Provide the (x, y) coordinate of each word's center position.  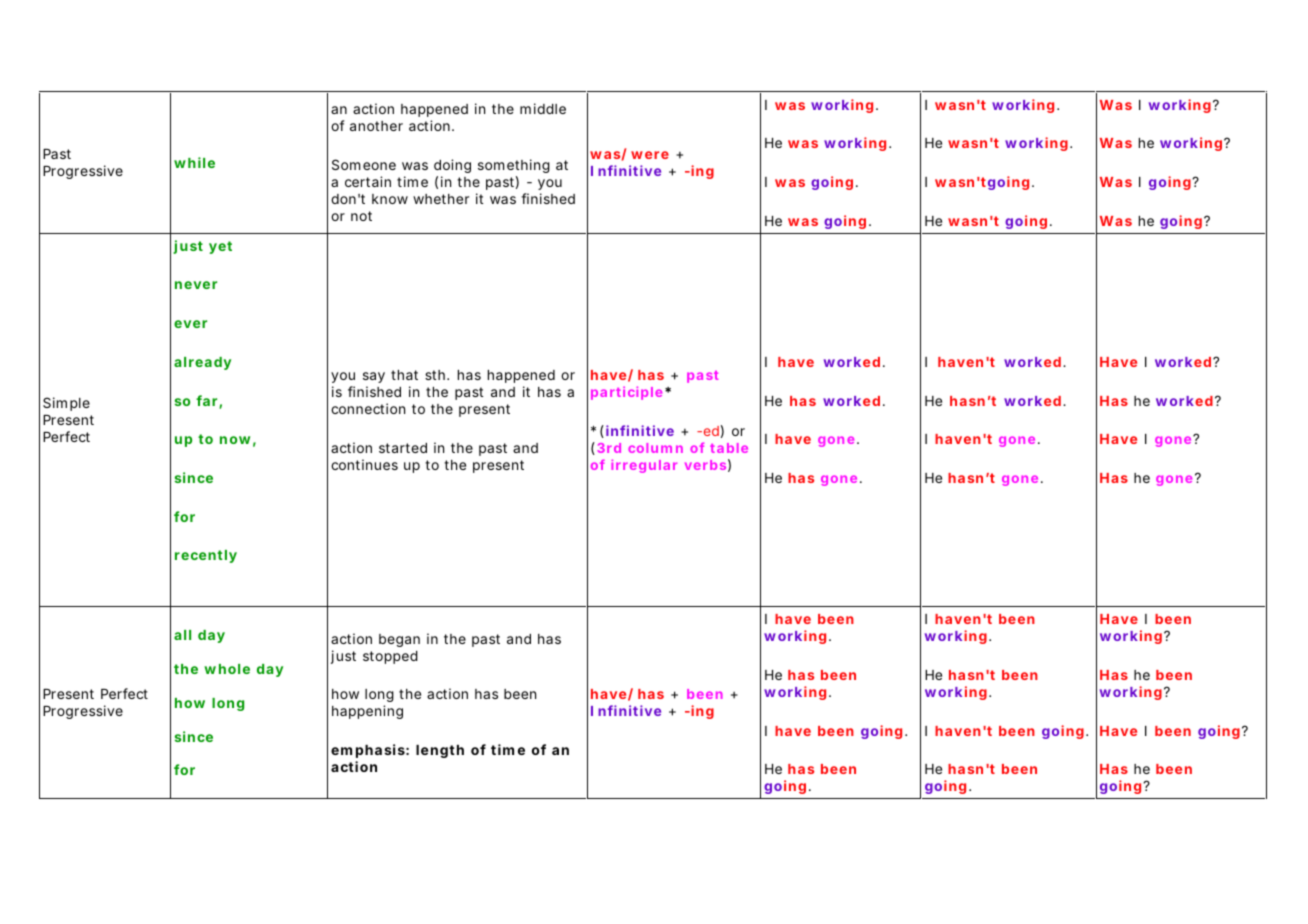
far (208, 402)
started (403, 448)
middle (543, 108)
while (194, 162)
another (376, 126)
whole (227, 669)
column (655, 448)
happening (367, 712)
